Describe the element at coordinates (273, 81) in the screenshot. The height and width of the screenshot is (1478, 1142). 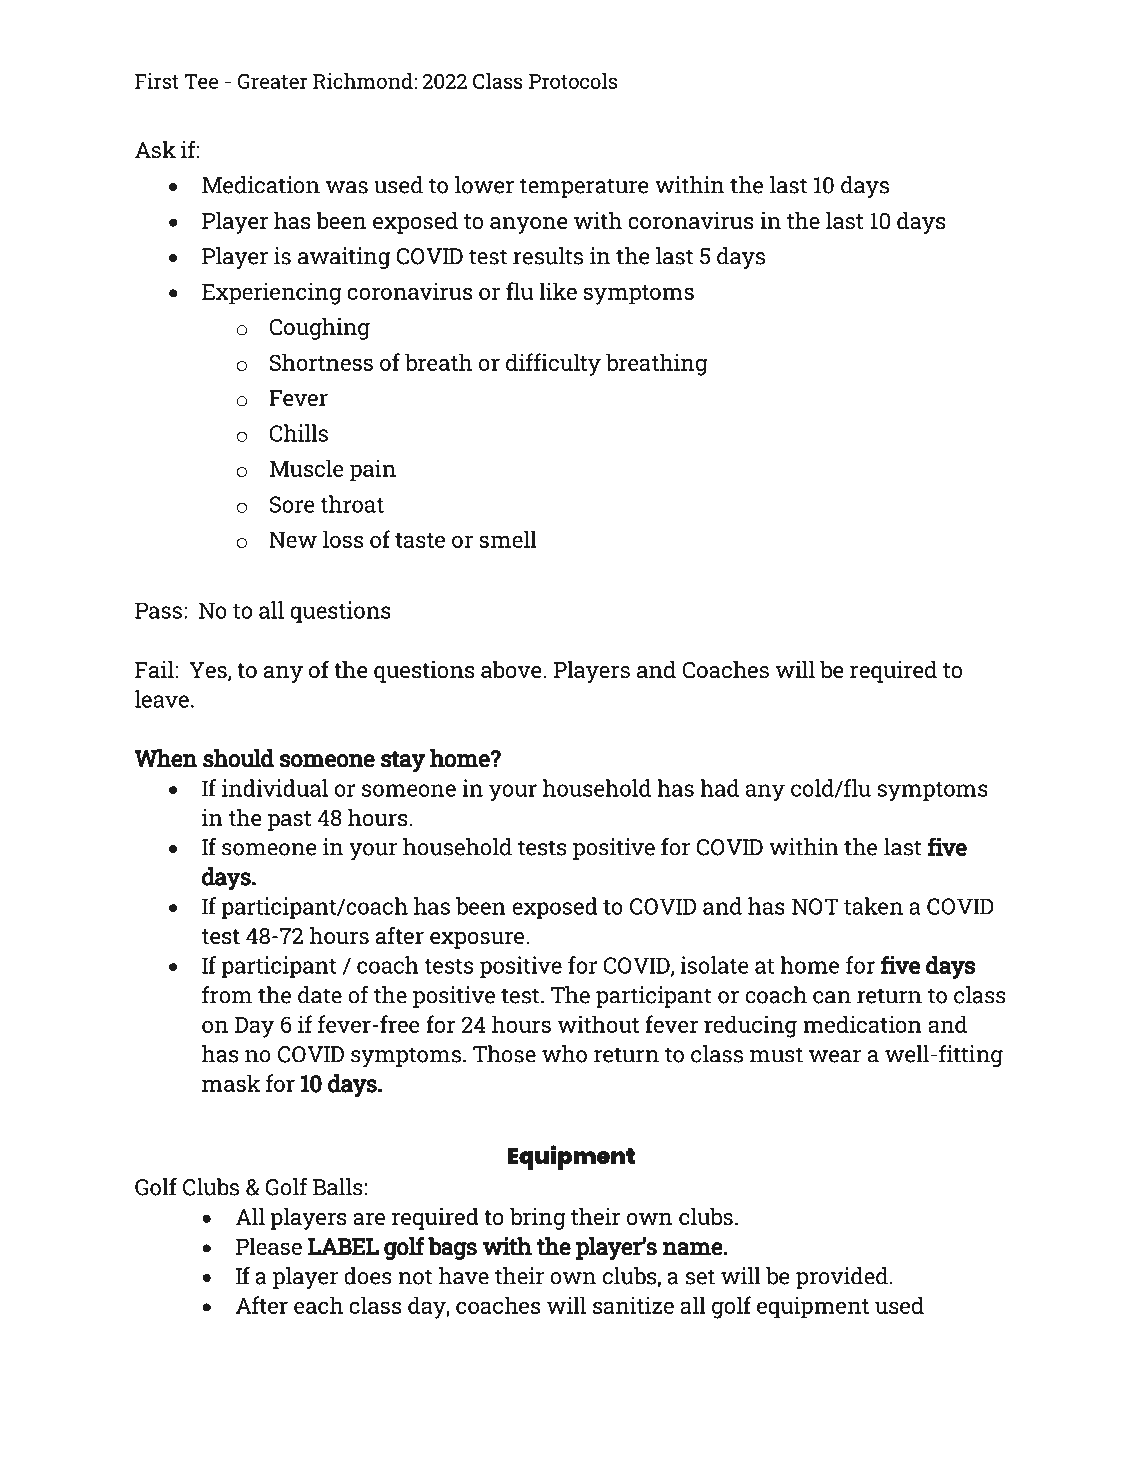
I see `Greater` at that location.
